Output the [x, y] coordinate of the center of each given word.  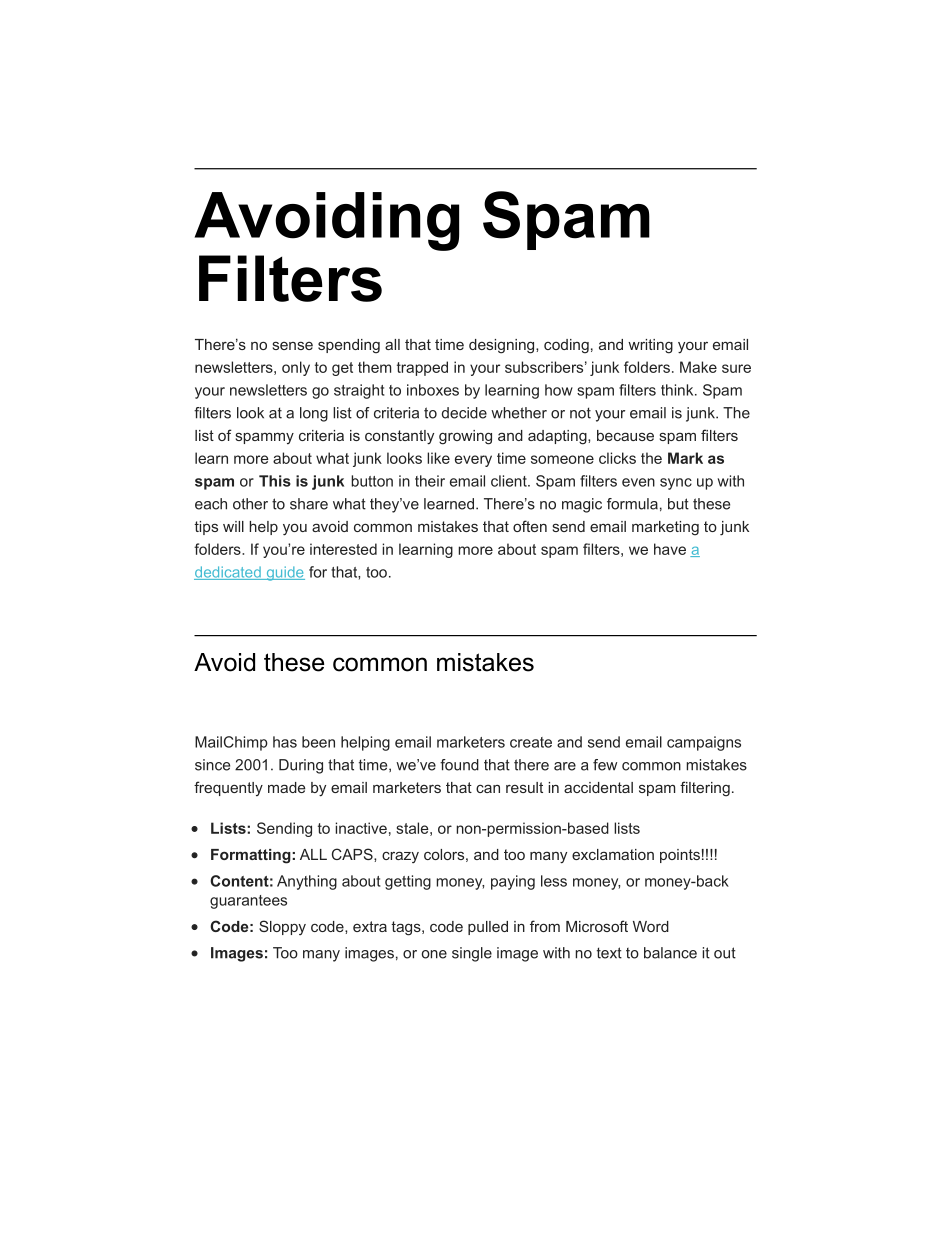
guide [284, 573]
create [531, 742]
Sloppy [282, 927]
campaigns [704, 743]
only [296, 368]
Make [698, 367]
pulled [488, 928]
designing [503, 346]
